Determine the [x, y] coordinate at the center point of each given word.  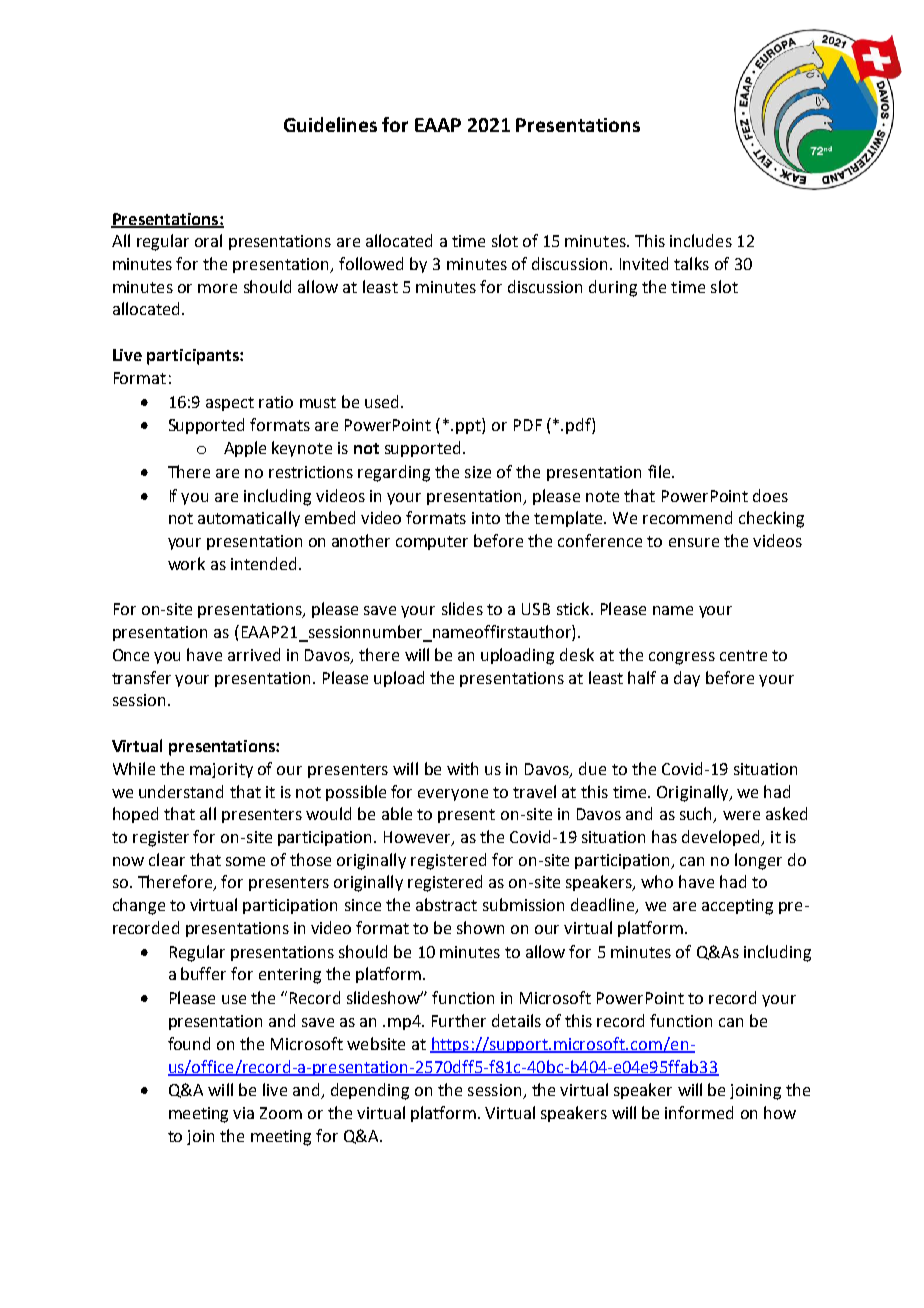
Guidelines [330, 124]
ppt [469, 426]
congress [682, 658]
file [660, 471]
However [418, 838]
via [243, 1113]
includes [701, 240]
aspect [230, 404]
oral [208, 240]
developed [722, 838]
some [245, 861]
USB [536, 609]
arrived [254, 654]
